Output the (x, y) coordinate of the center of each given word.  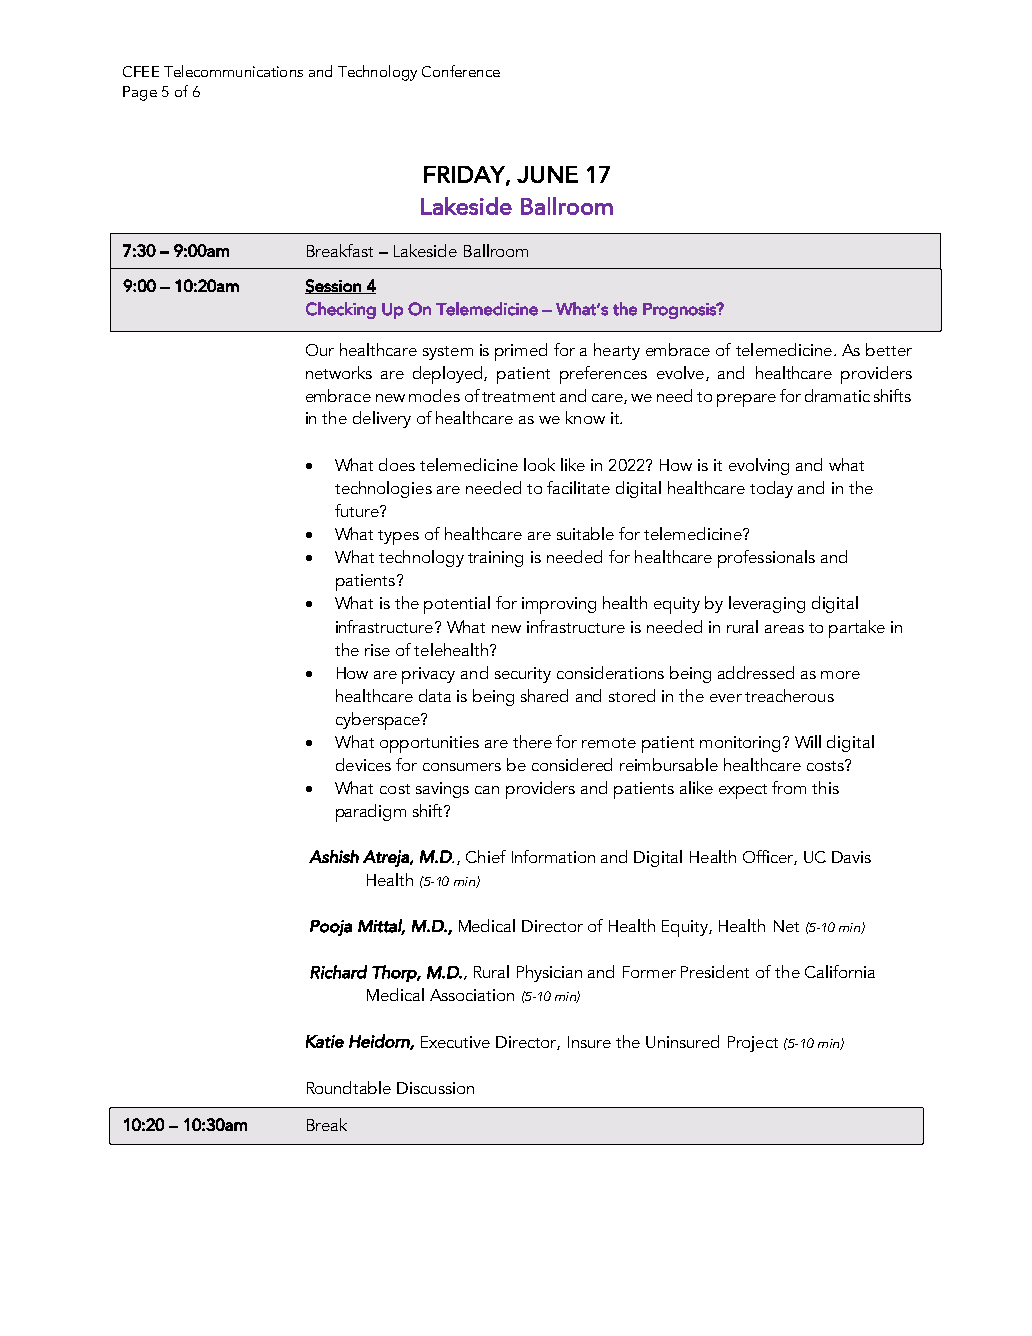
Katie (325, 1041)
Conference (461, 71)
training (495, 559)
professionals (766, 559)
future (358, 510)
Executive (455, 1042)
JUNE (547, 174)
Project (753, 1044)
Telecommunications (233, 71)
